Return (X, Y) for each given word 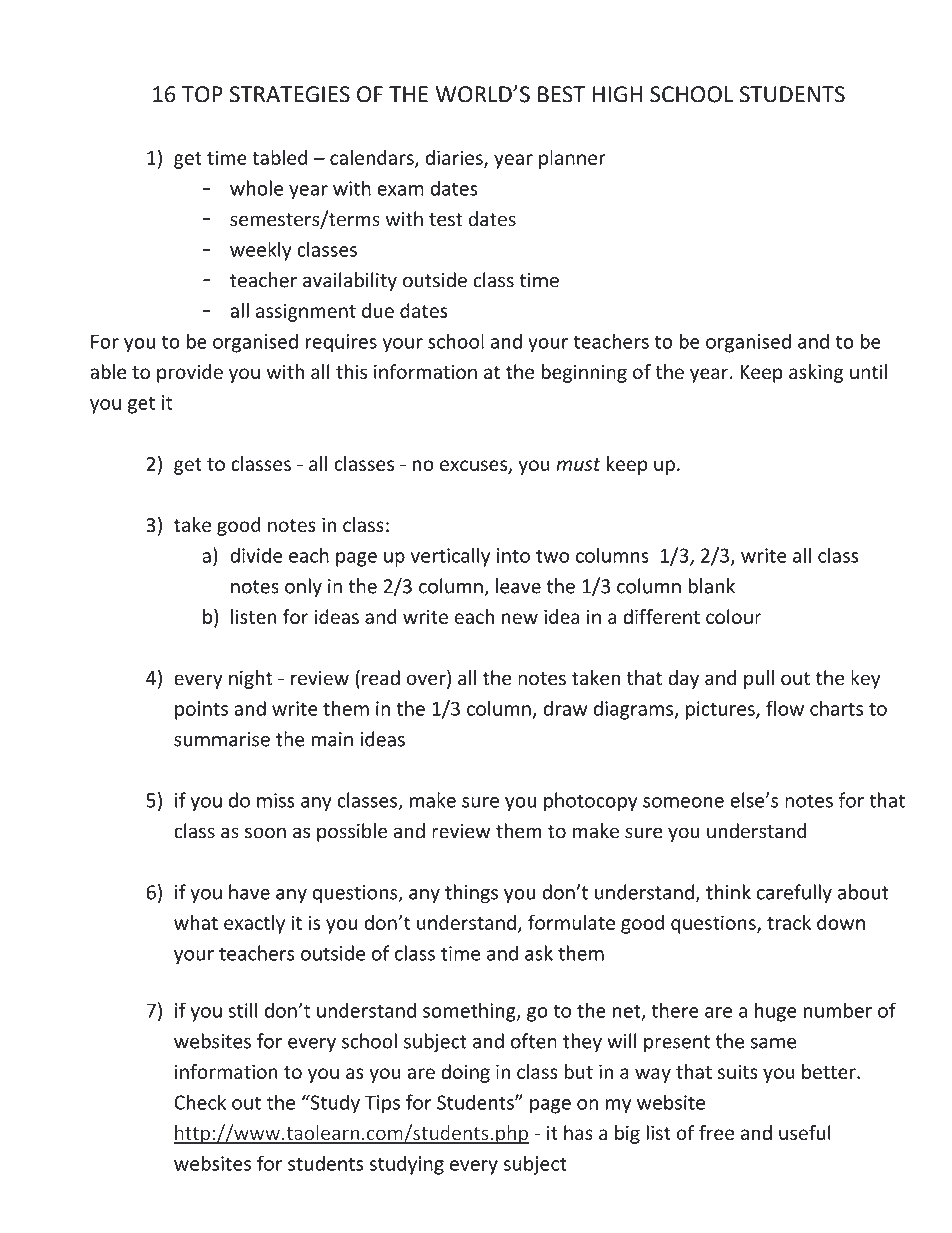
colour (734, 616)
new (520, 618)
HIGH (617, 94)
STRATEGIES (290, 94)
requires (341, 343)
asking (816, 373)
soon (265, 833)
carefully (794, 894)
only (303, 587)
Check (200, 1102)
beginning (584, 373)
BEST (561, 94)
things (471, 894)
